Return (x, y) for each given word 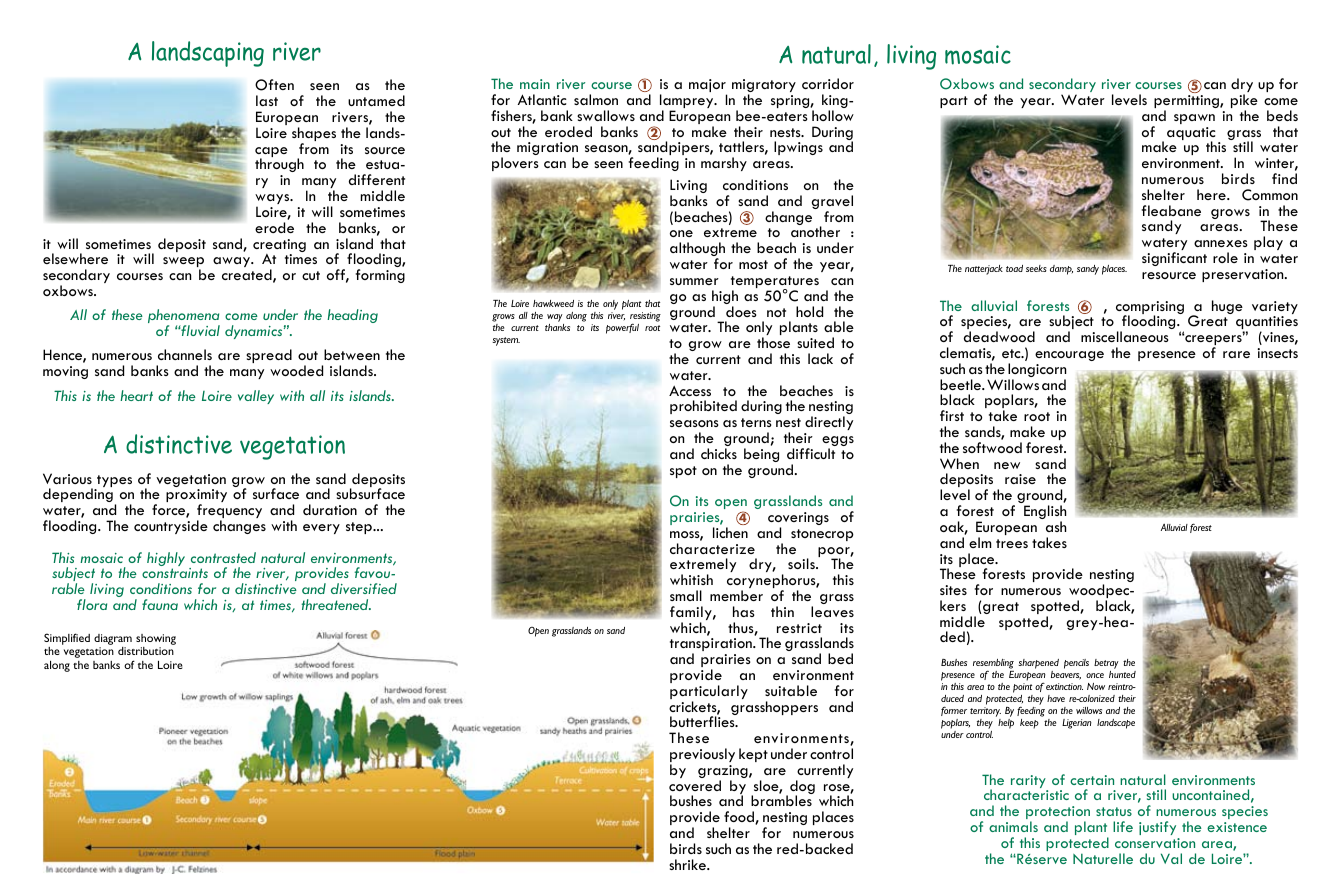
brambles (781, 800)
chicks (719, 453)
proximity (196, 497)
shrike (688, 864)
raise (1020, 479)
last (267, 100)
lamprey (688, 102)
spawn (1194, 119)
